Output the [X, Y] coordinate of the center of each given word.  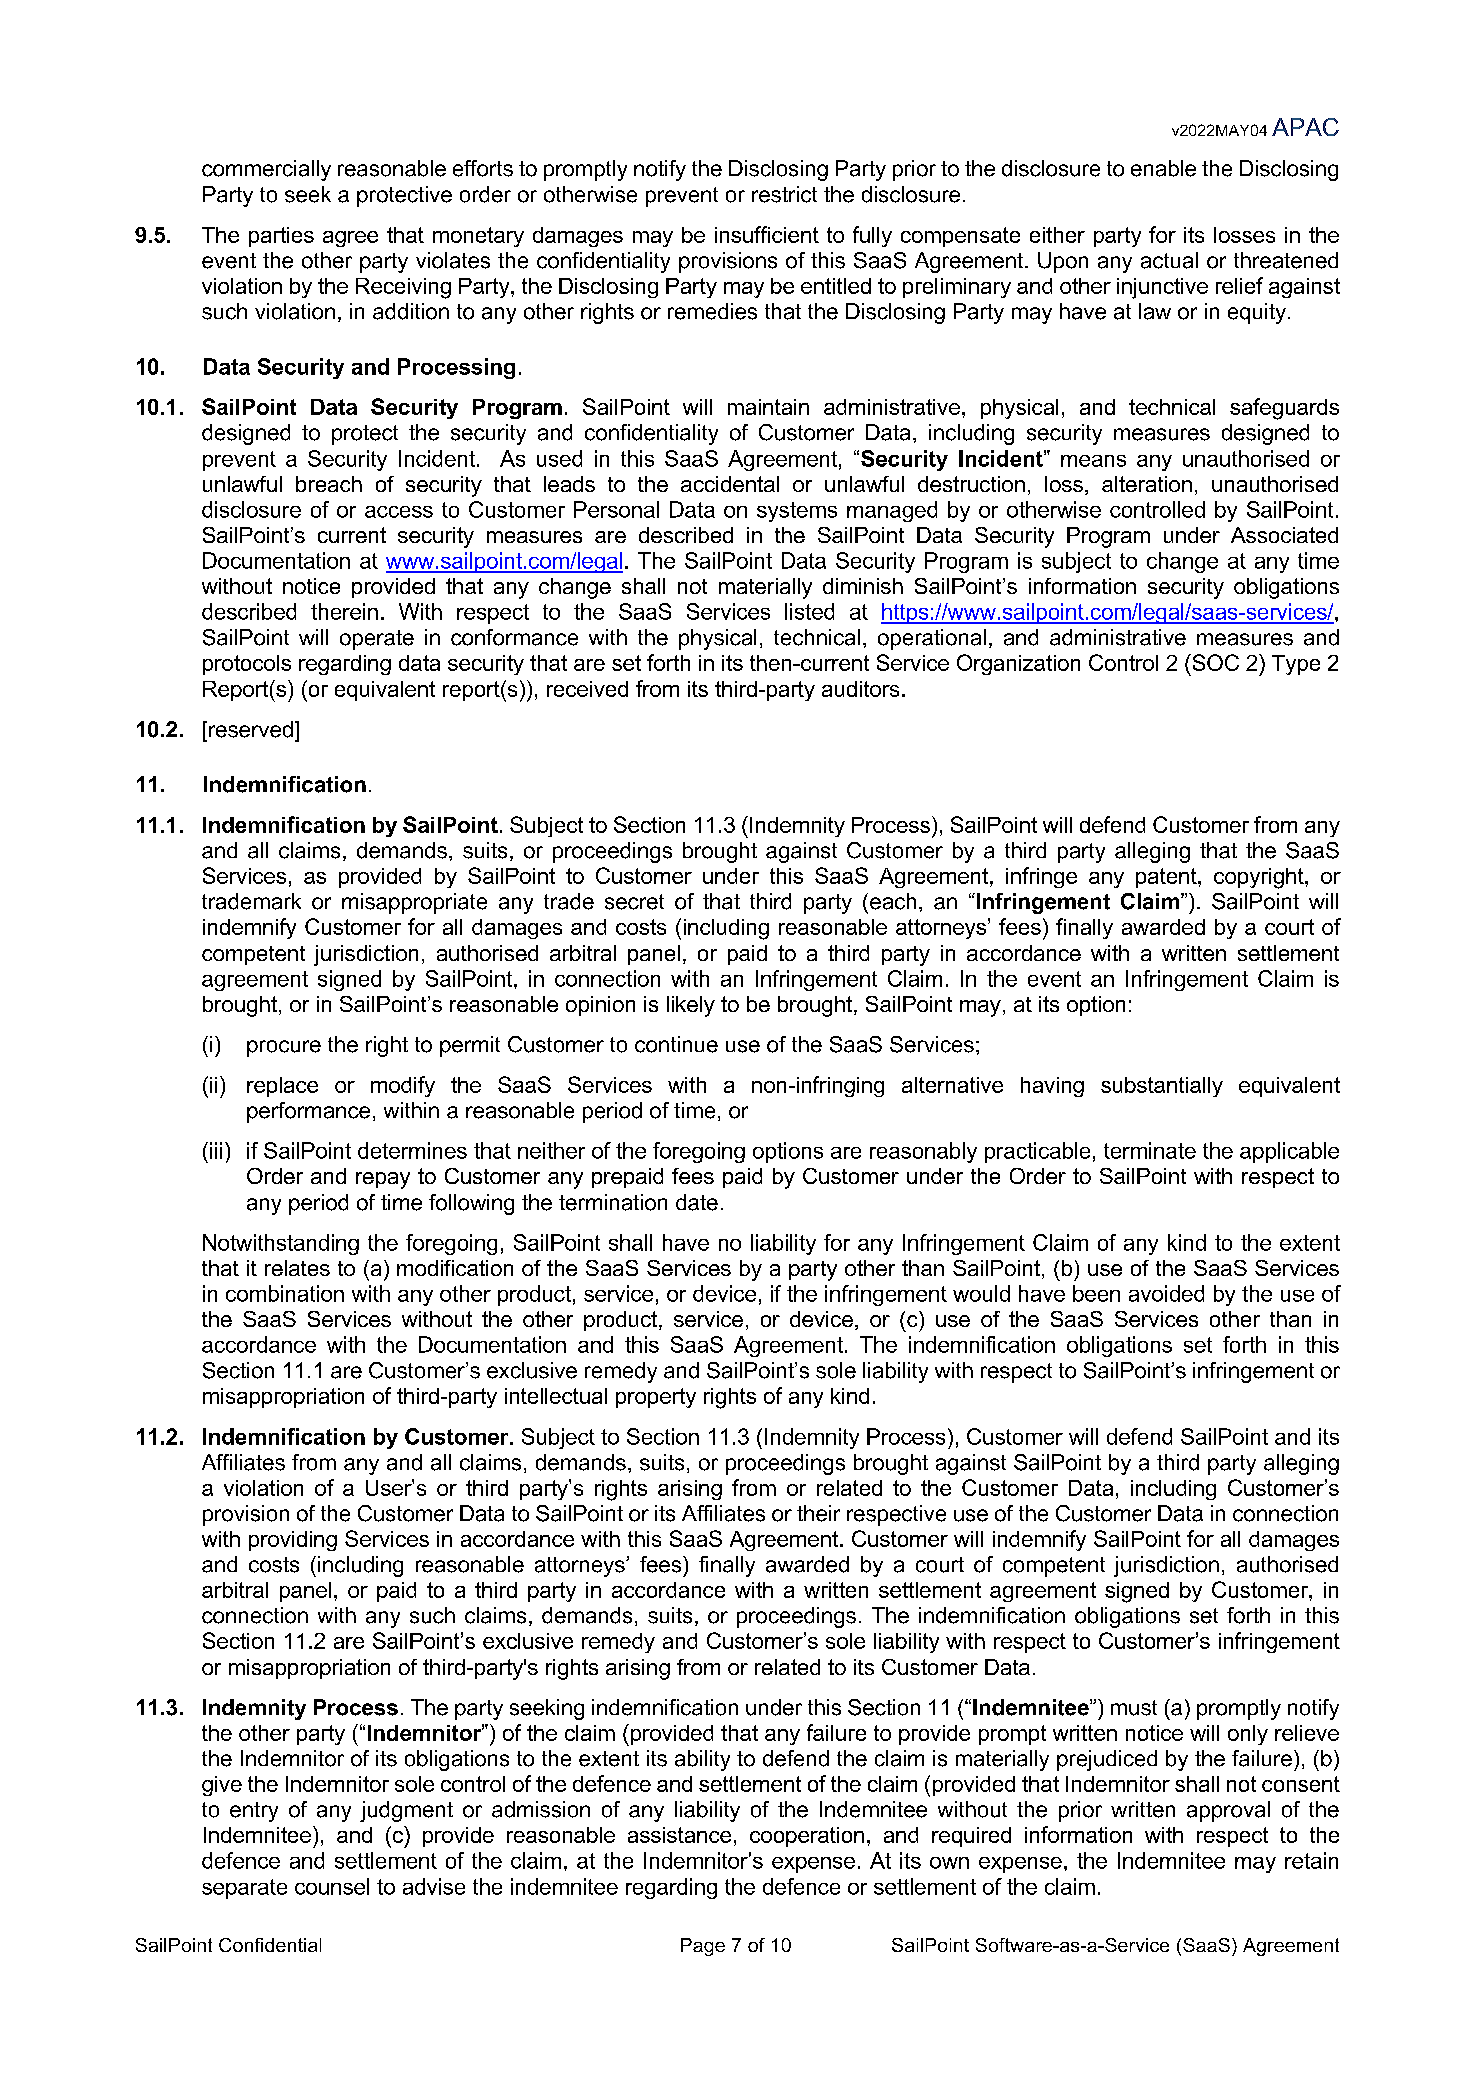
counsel [332, 1886]
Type [1296, 665]
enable [1163, 168]
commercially [266, 170]
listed [809, 611]
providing [293, 1541]
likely [691, 1006]
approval [1228, 1811]
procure [284, 1048]
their [818, 1513]
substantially [1162, 1087]
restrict [784, 194]
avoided [1166, 1293]
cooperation [807, 1837]
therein [344, 611]
